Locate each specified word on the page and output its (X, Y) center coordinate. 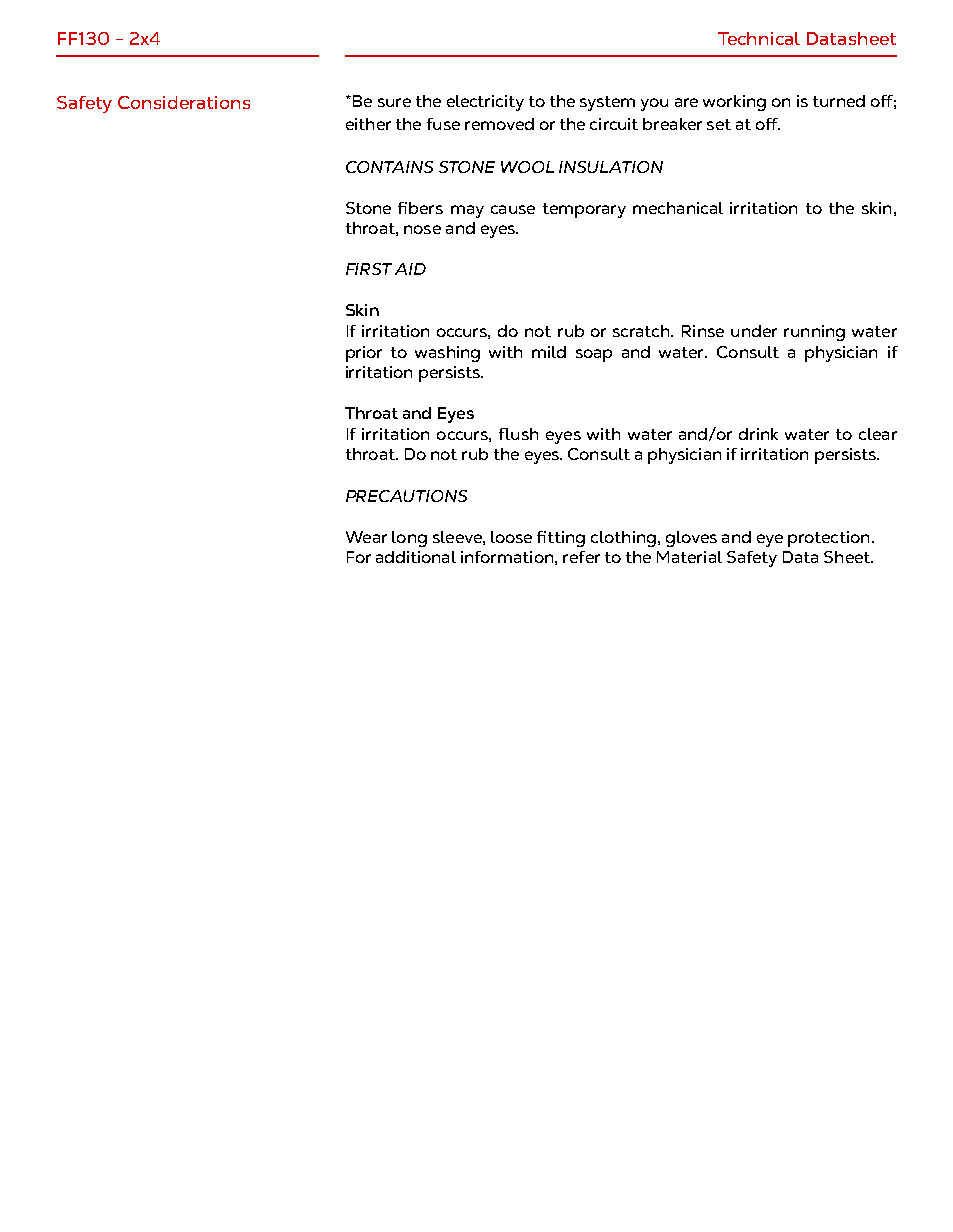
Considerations (184, 102)
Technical (759, 38)
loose (511, 537)
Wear (366, 537)
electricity (485, 103)
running (814, 333)
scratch (642, 331)
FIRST (369, 269)
